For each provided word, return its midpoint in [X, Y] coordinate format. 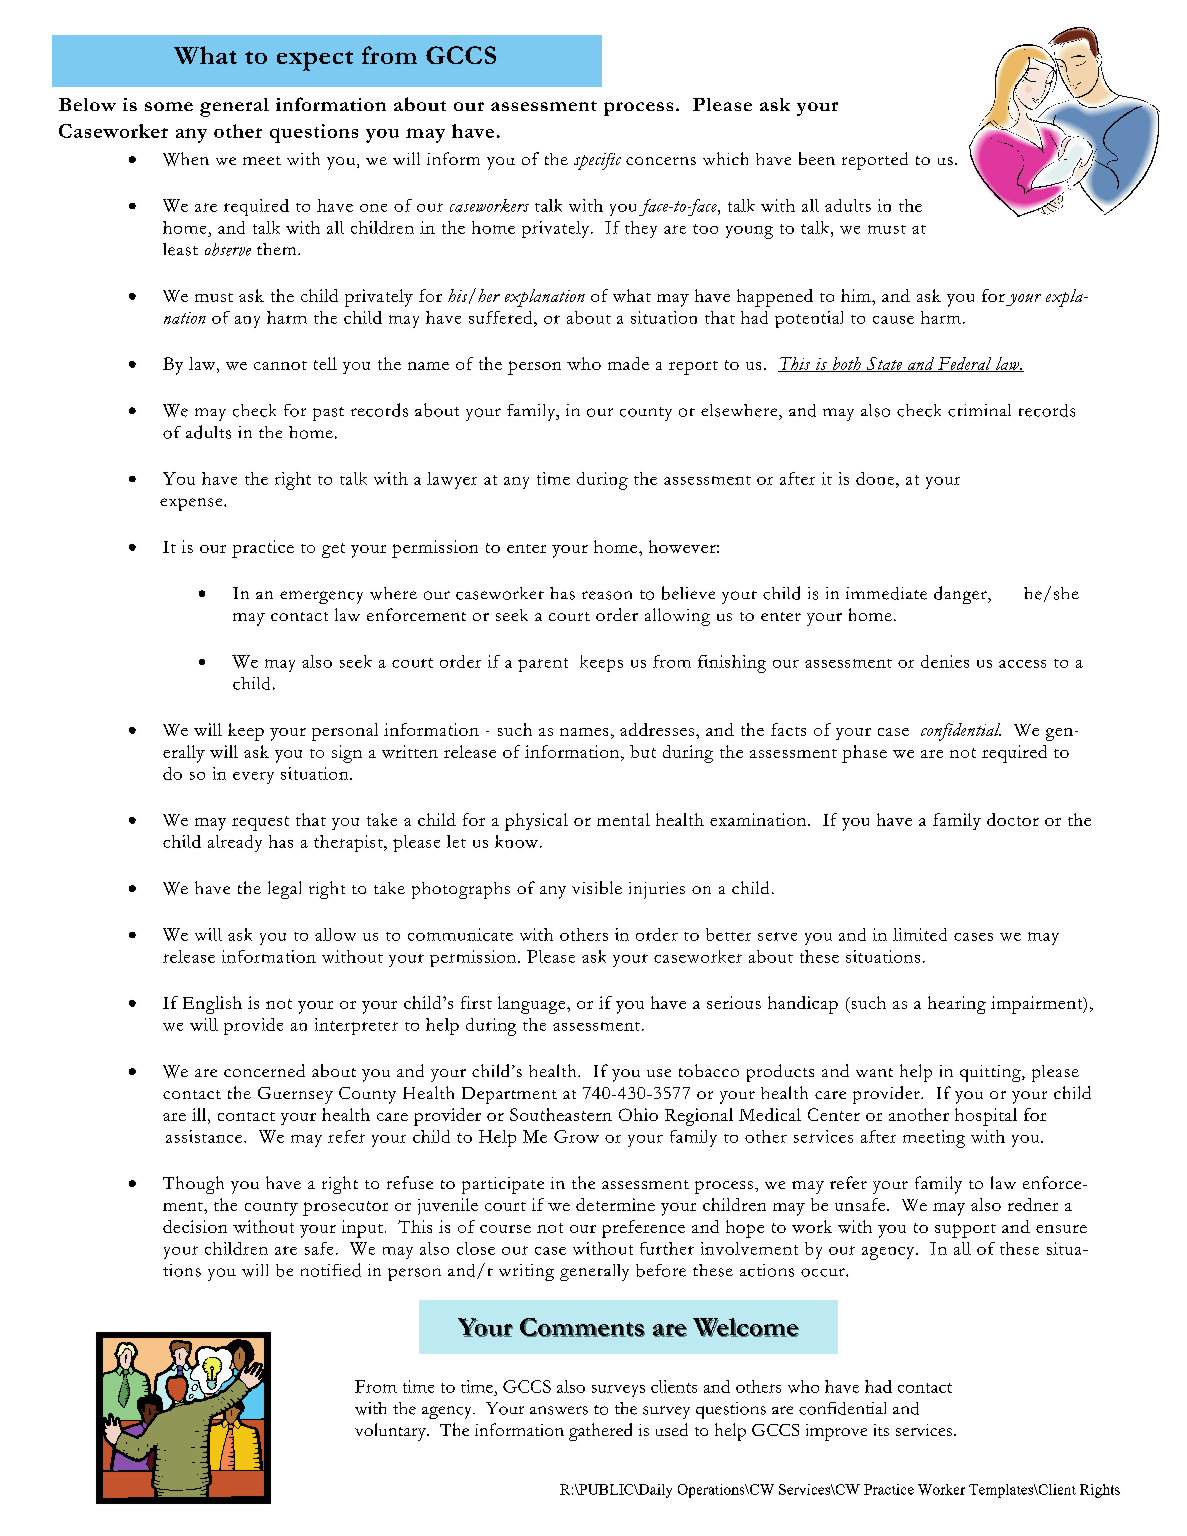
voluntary [391, 1432]
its [881, 1430]
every [253, 778]
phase [864, 754]
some [169, 106]
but [643, 751]
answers [559, 1410]
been [817, 158]
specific [597, 161]
